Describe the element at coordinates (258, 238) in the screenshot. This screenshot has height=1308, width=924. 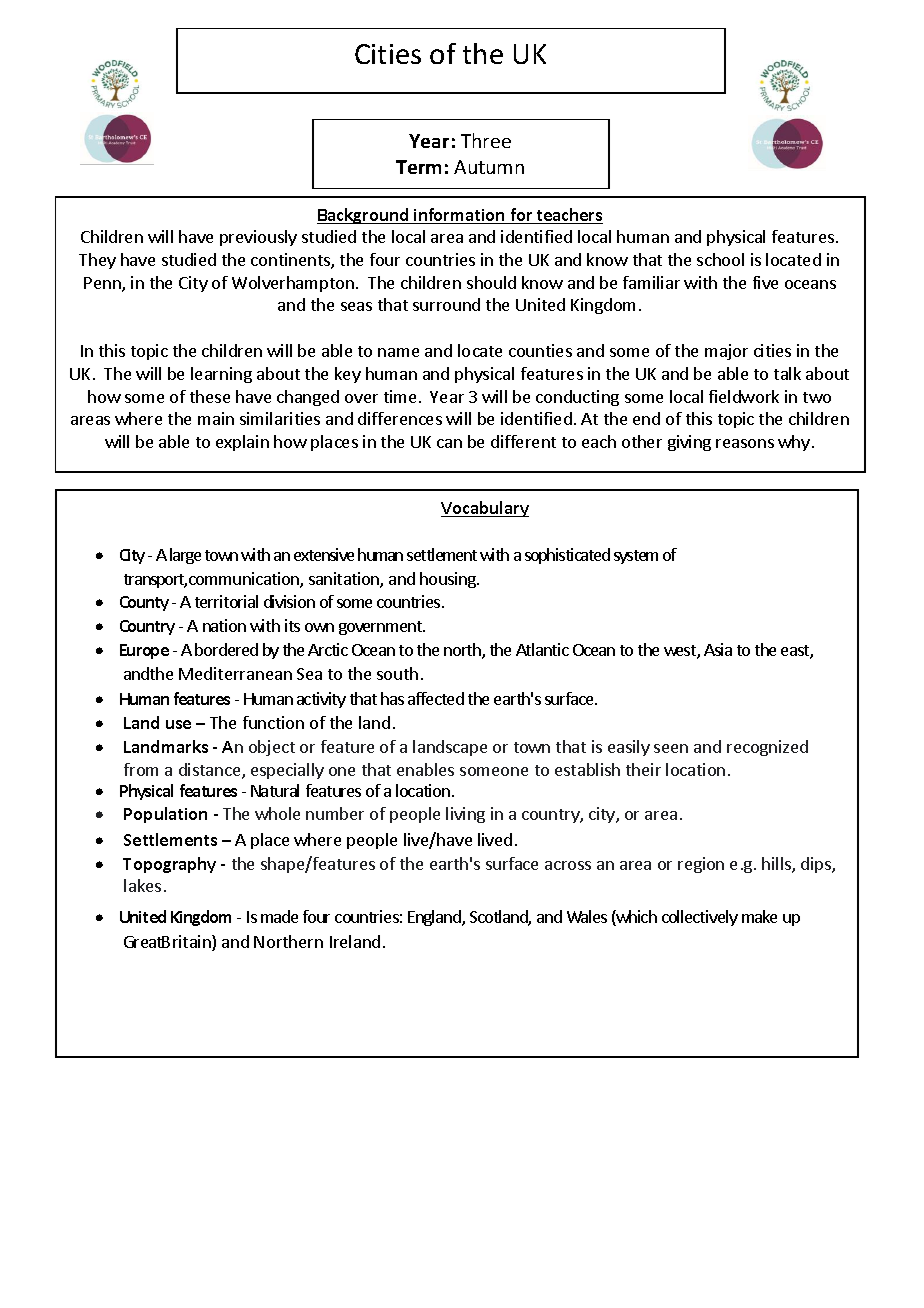
I see `previously` at that location.
